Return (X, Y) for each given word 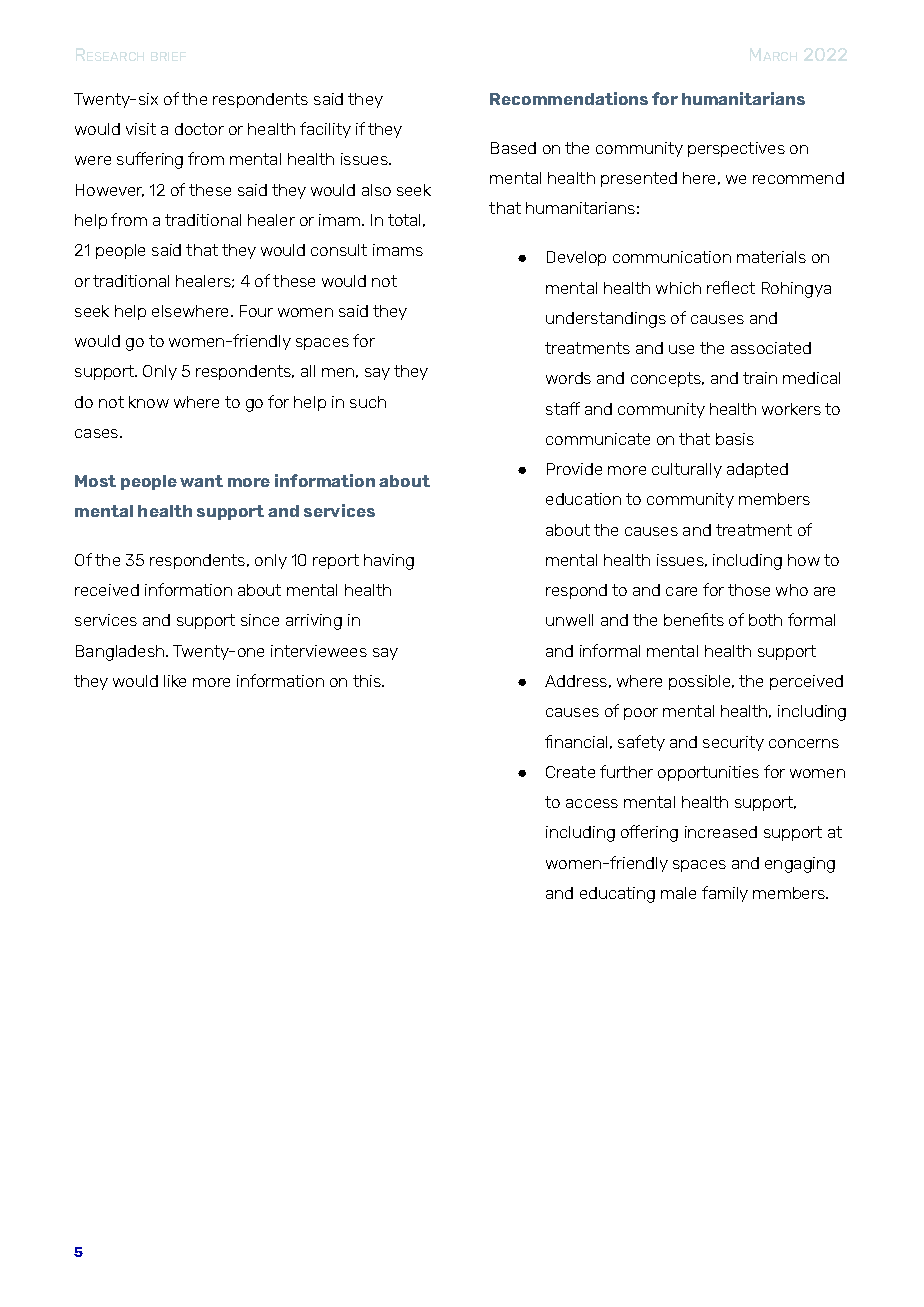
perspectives (736, 149)
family (725, 894)
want (201, 481)
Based (513, 148)
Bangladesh (121, 653)
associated (771, 348)
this (368, 681)
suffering (150, 160)
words (568, 378)
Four (256, 311)
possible (701, 682)
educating (617, 895)
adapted (757, 470)
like (175, 681)
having (389, 562)
